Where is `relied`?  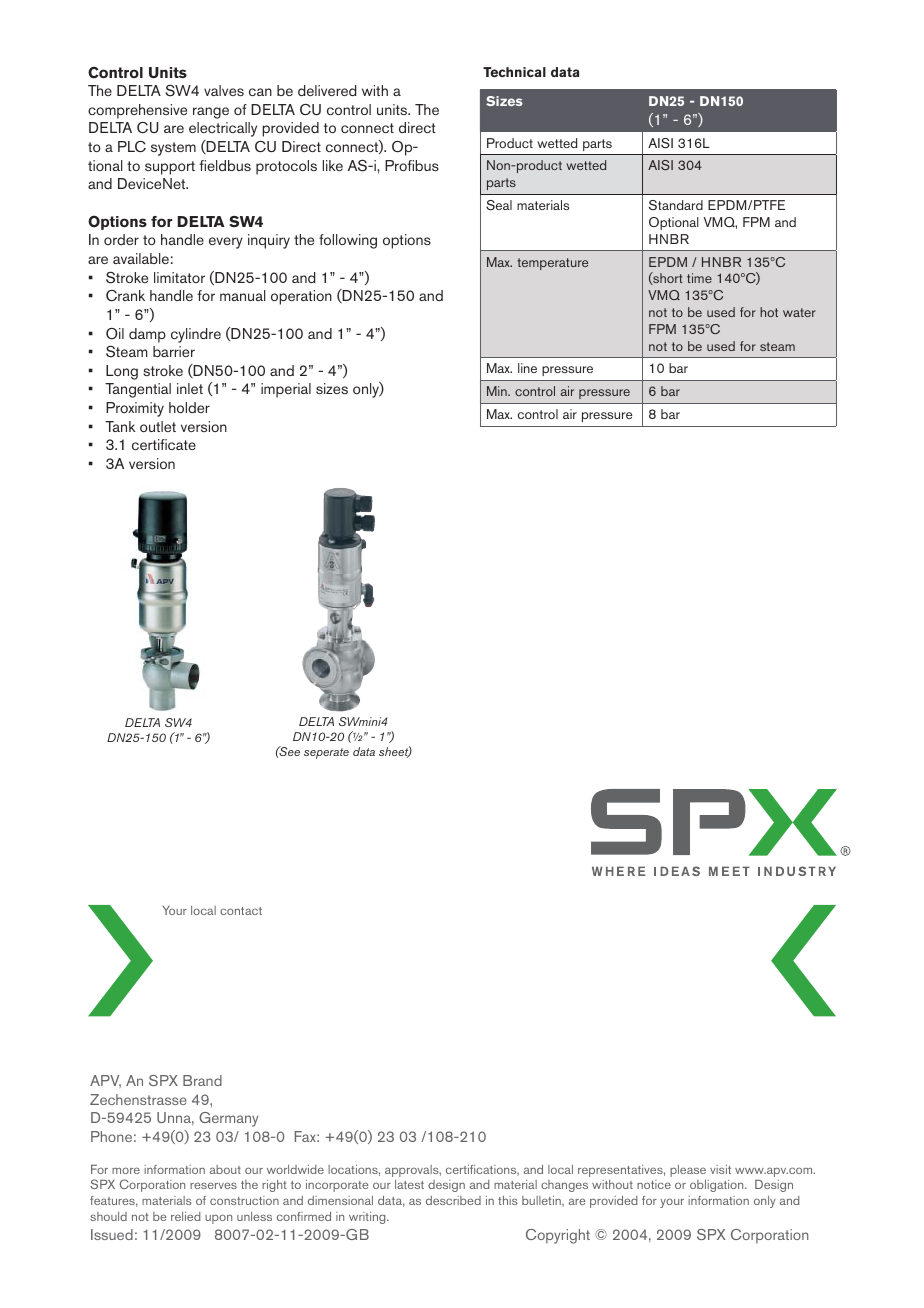 relied is located at coordinates (185, 1216).
